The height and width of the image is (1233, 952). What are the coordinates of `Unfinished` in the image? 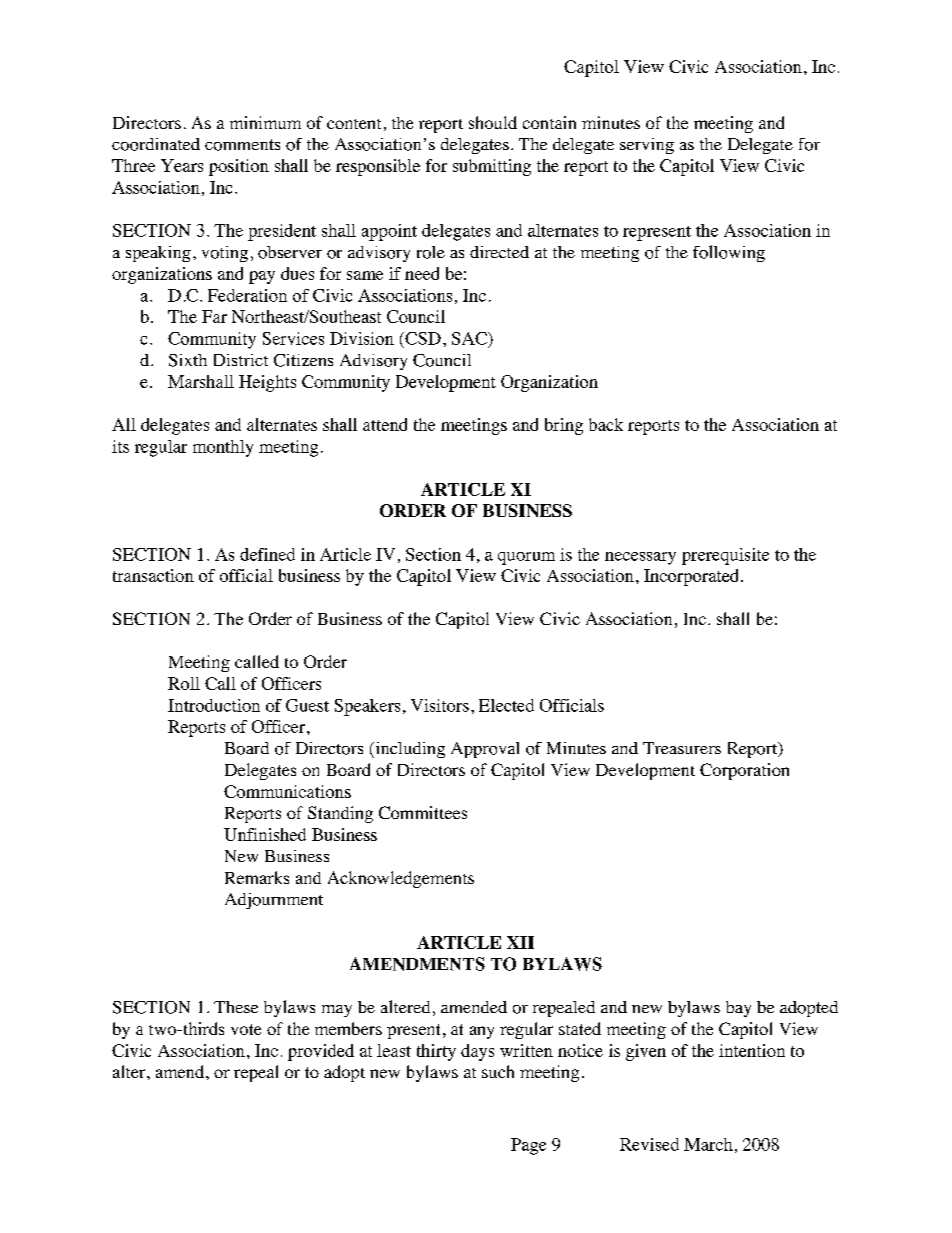 It's located at (265, 834).
